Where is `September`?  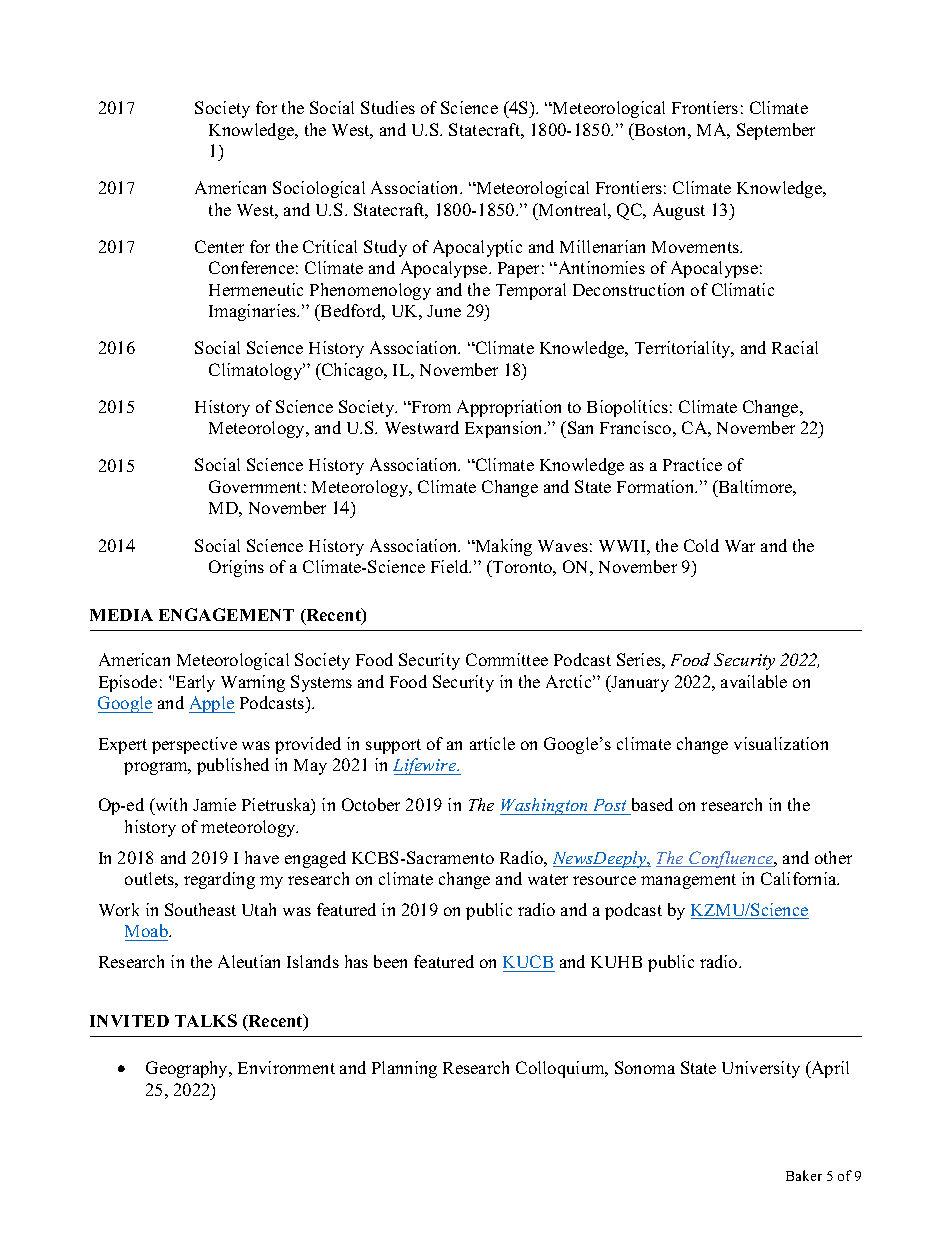
September is located at coordinates (776, 131).
